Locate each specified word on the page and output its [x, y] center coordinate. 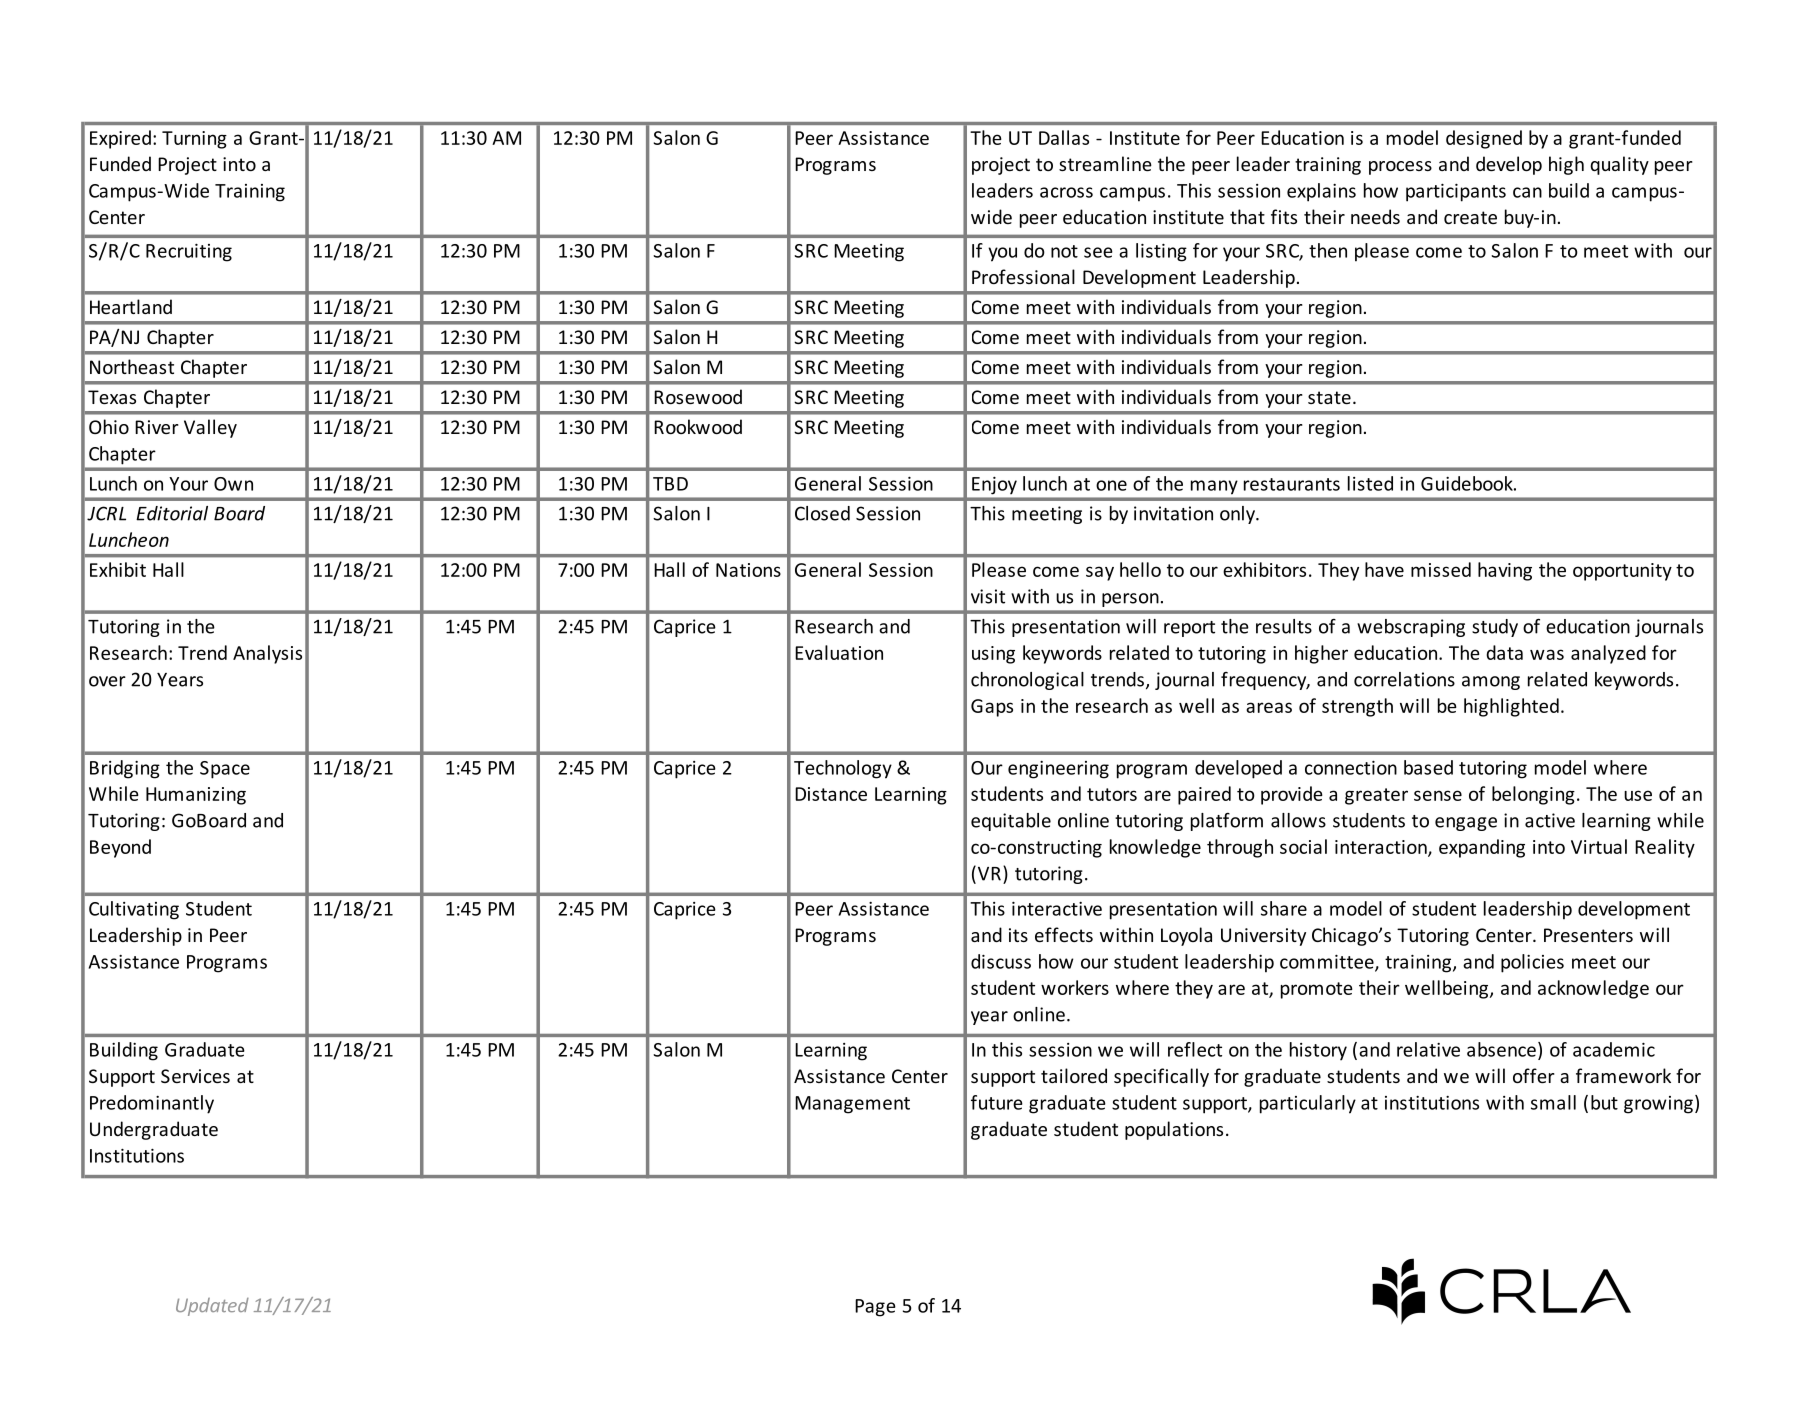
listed [1370, 483]
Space [225, 770]
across [1066, 192]
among [1491, 683]
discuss [1001, 961]
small [1553, 1102]
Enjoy [994, 485]
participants [1456, 193]
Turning [194, 140]
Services [195, 1076]
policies [1532, 963]
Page [875, 1308]
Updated [212, 1307]
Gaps [992, 708]
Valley [210, 428]
